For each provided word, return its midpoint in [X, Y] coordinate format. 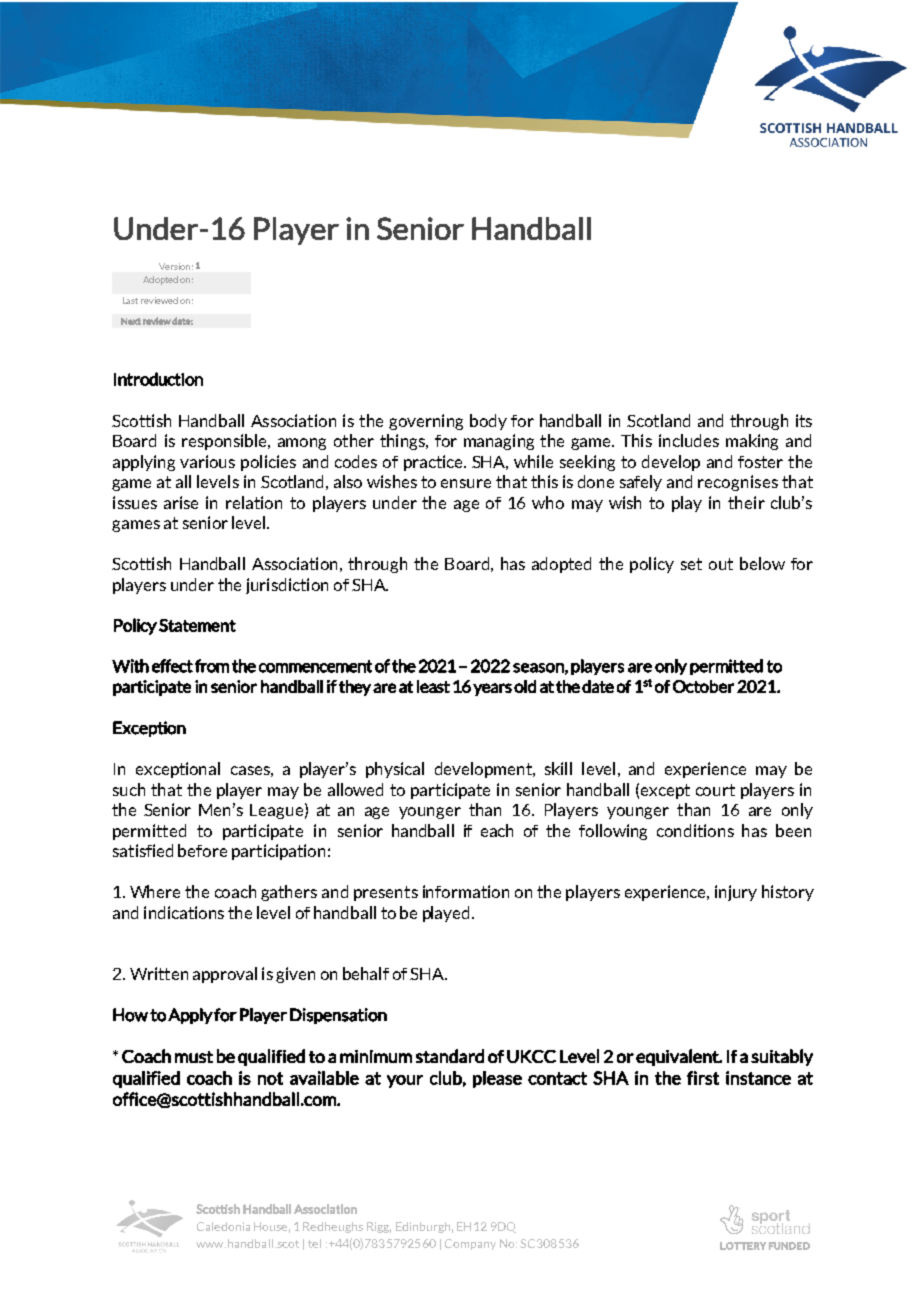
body [488, 422]
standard [450, 1056]
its [804, 420]
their [746, 502]
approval [225, 975]
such [129, 789]
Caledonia [223, 1226]
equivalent [678, 1057]
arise [181, 502]
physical [395, 770]
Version [174, 266]
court [715, 790]
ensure [466, 483]
